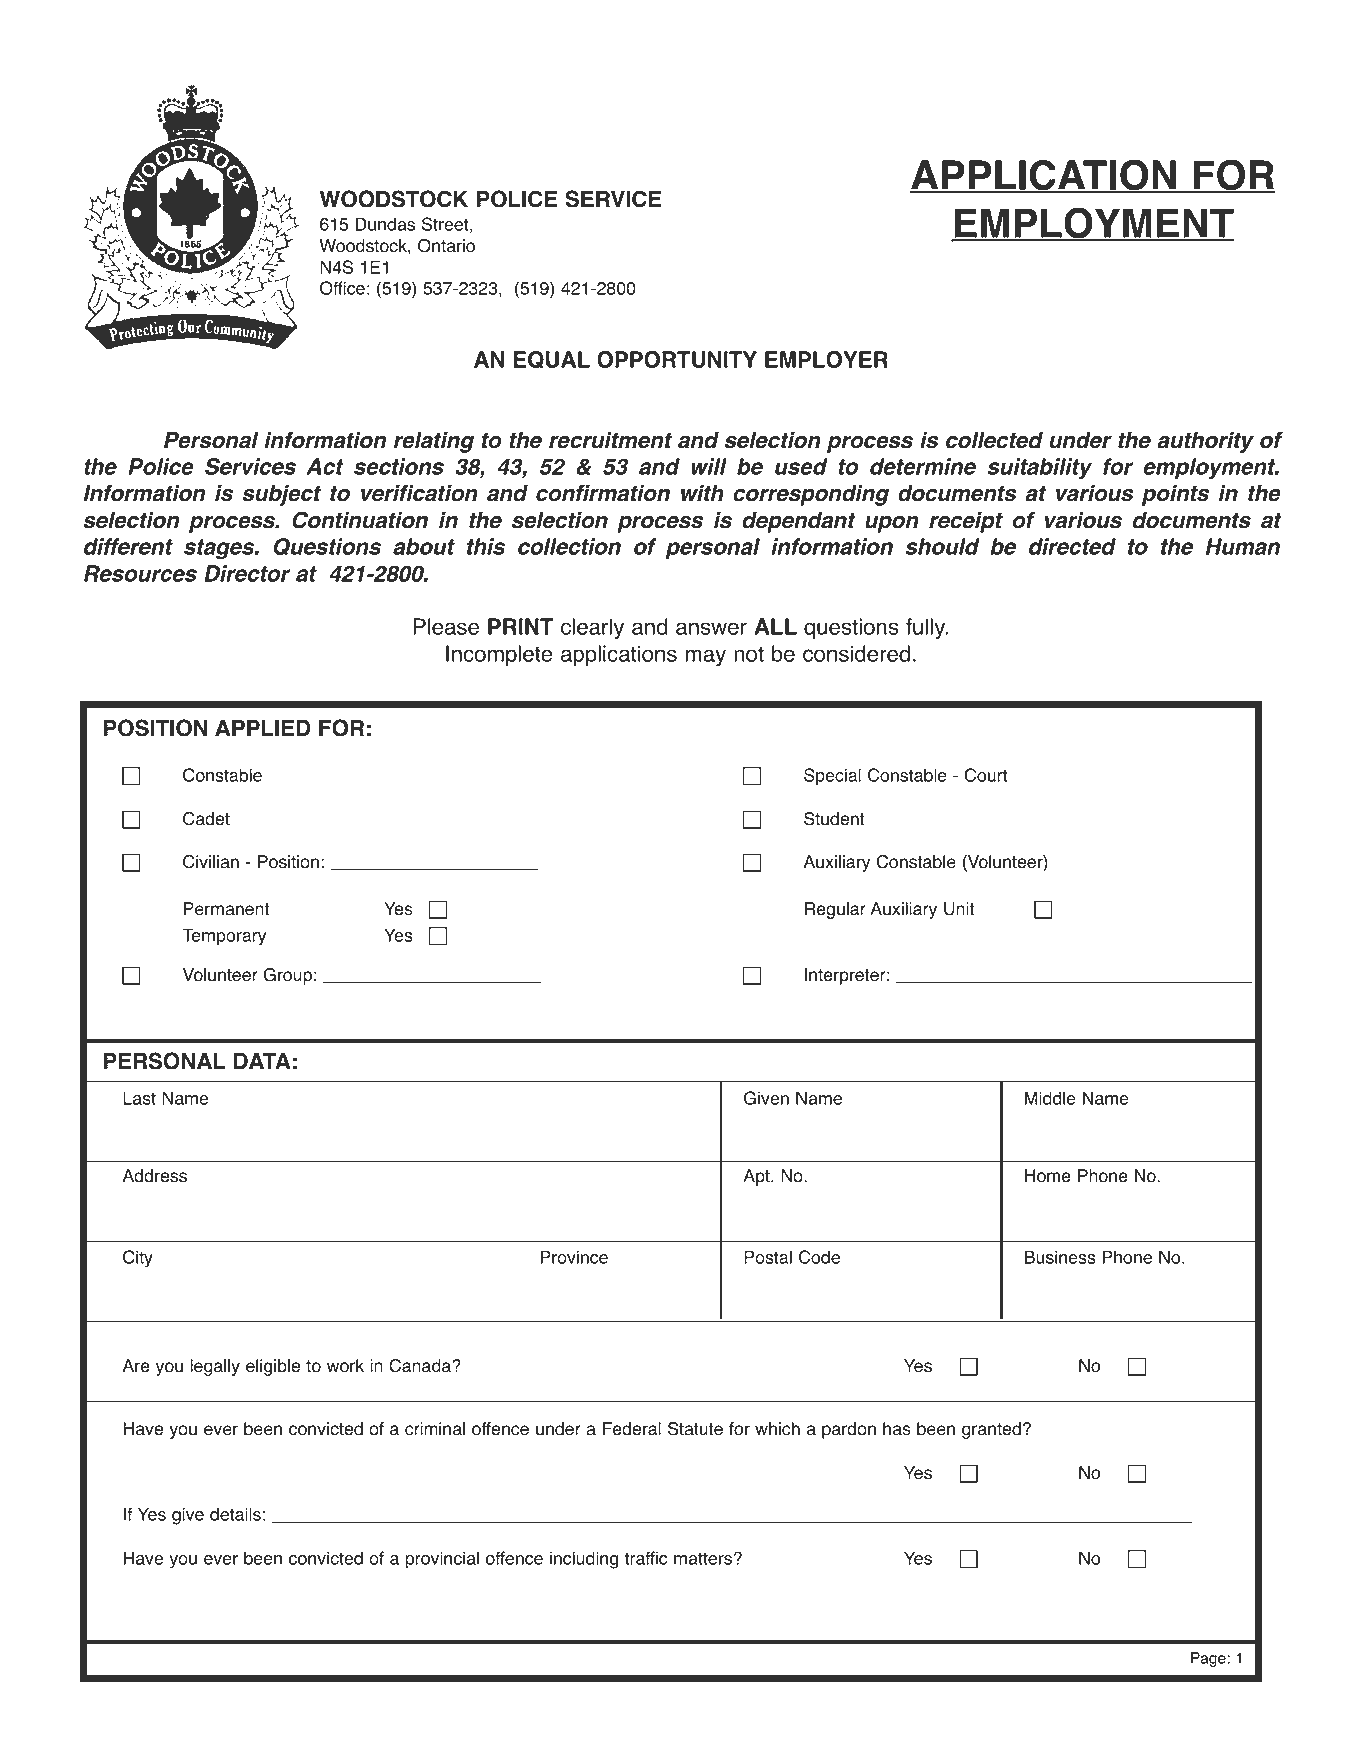 The width and height of the screenshot is (1362, 1762). What do you see at coordinates (552, 360) in the screenshot?
I see `EQUAL` at bounding box center [552, 360].
